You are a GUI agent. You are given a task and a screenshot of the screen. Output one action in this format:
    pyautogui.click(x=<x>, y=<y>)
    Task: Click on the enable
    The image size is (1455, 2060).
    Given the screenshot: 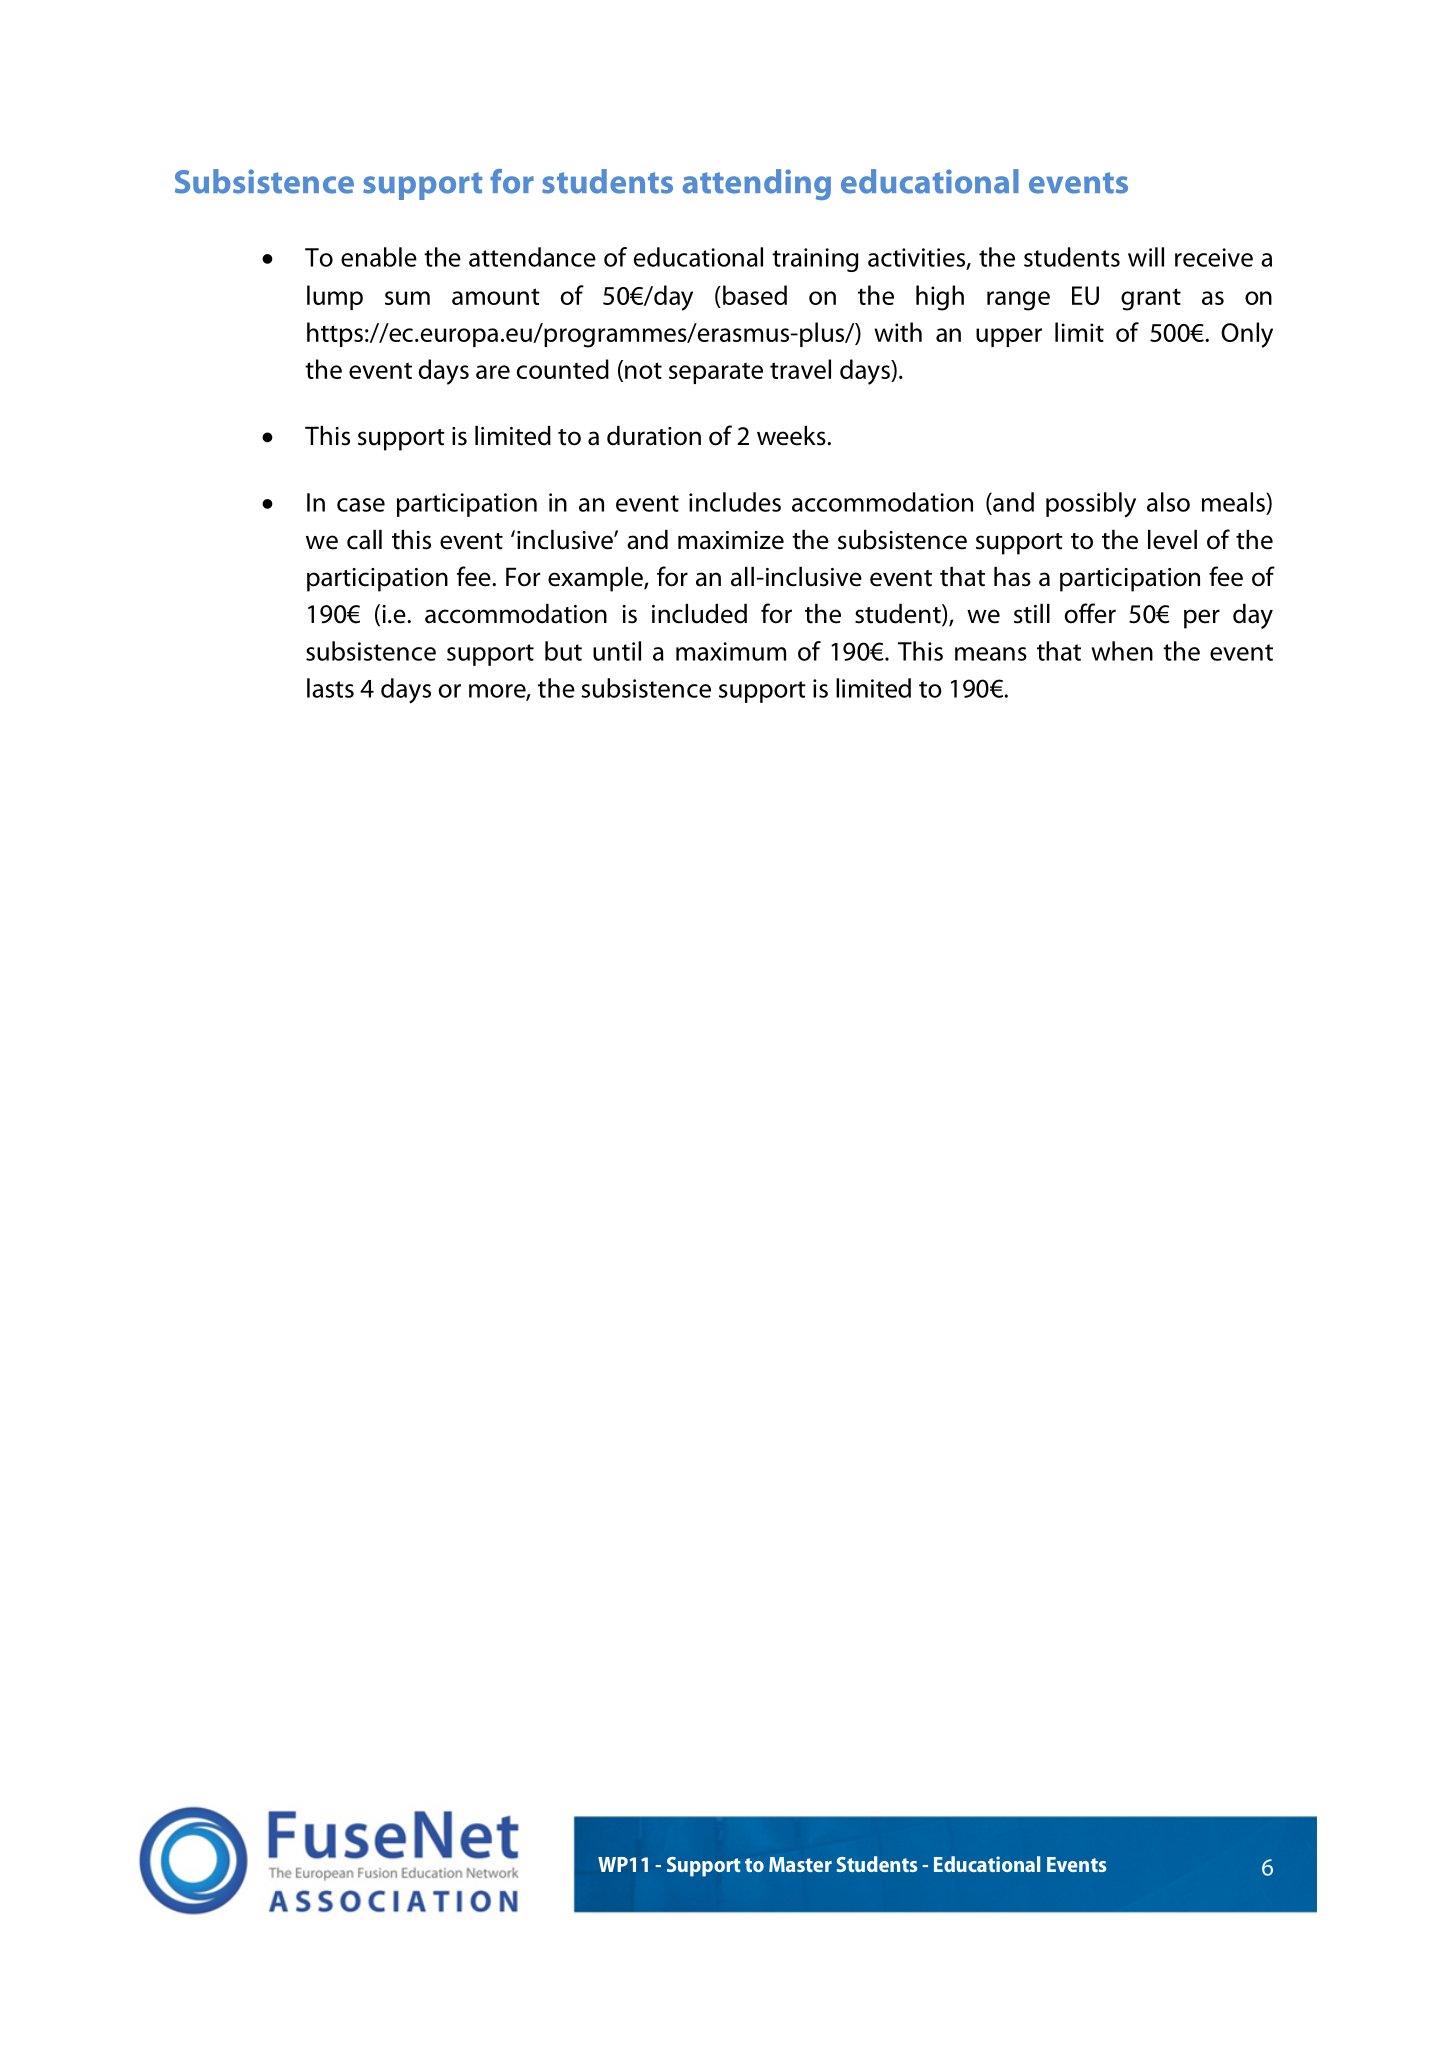 What is the action you would take?
    pyautogui.click(x=379, y=257)
